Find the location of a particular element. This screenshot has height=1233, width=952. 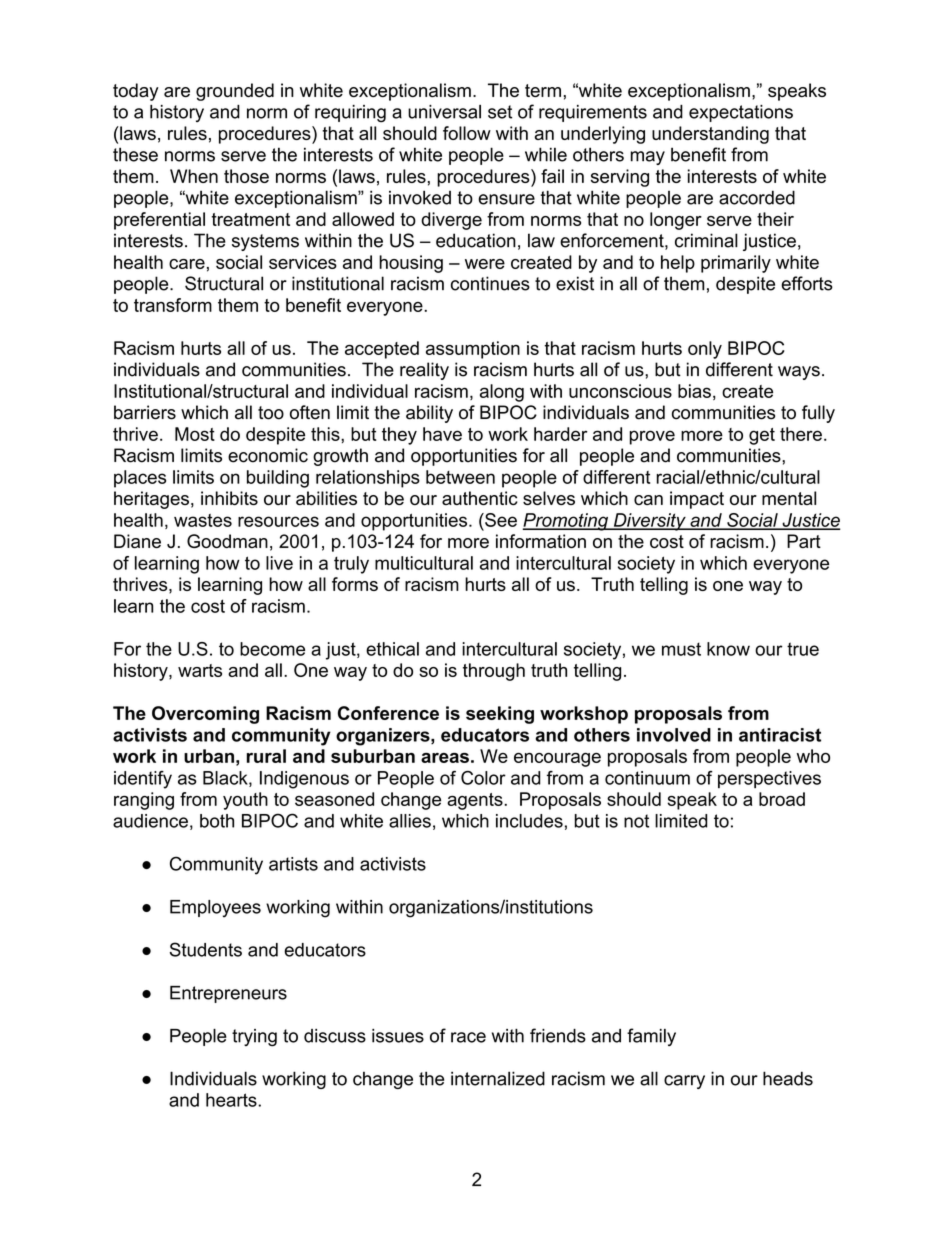

grounded is located at coordinates (235, 92).
